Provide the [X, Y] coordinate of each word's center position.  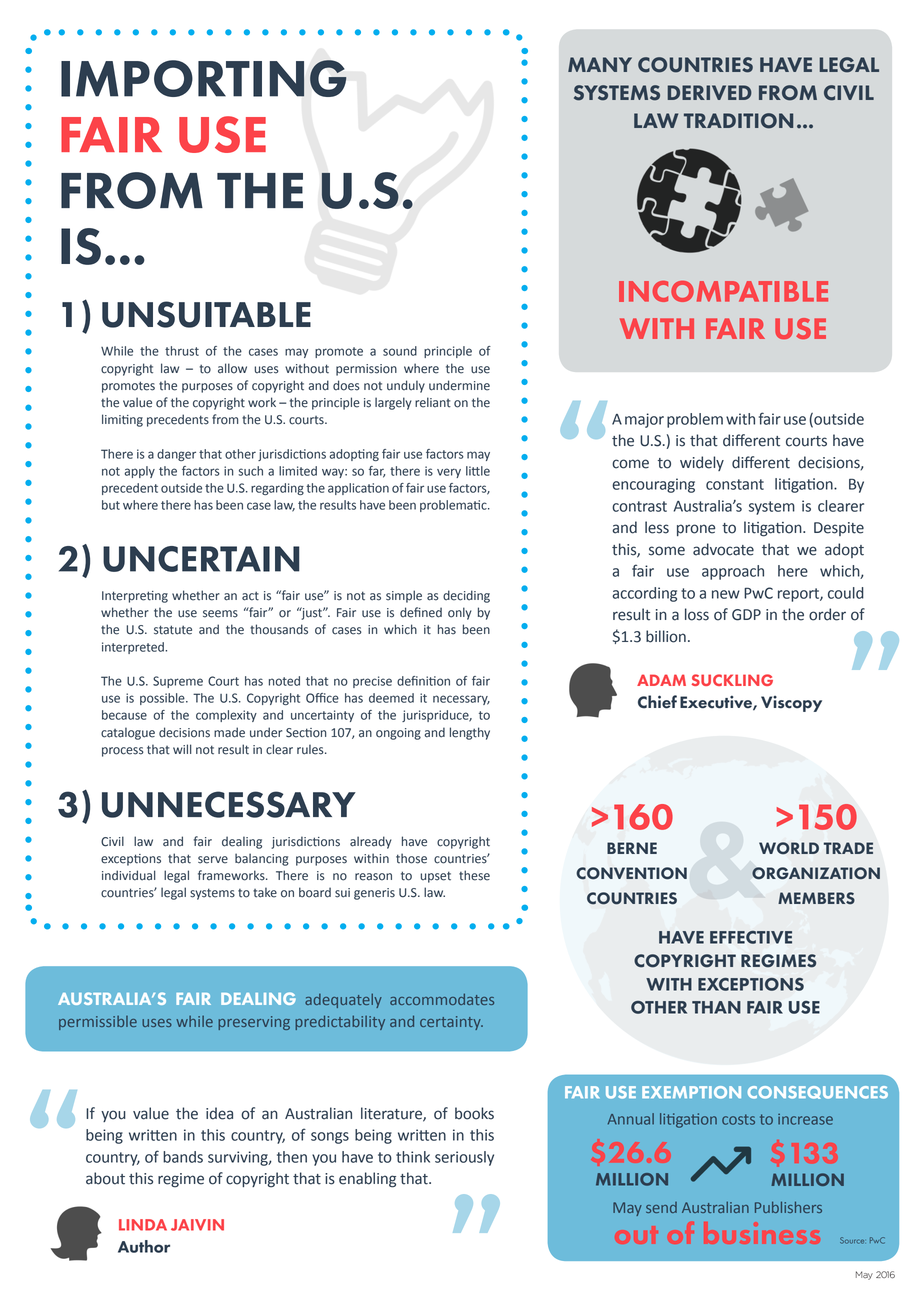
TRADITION [738, 121]
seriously [464, 1158]
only [460, 613]
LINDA [143, 1225]
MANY [600, 64]
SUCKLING [732, 680]
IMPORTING [204, 78]
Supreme [178, 682]
